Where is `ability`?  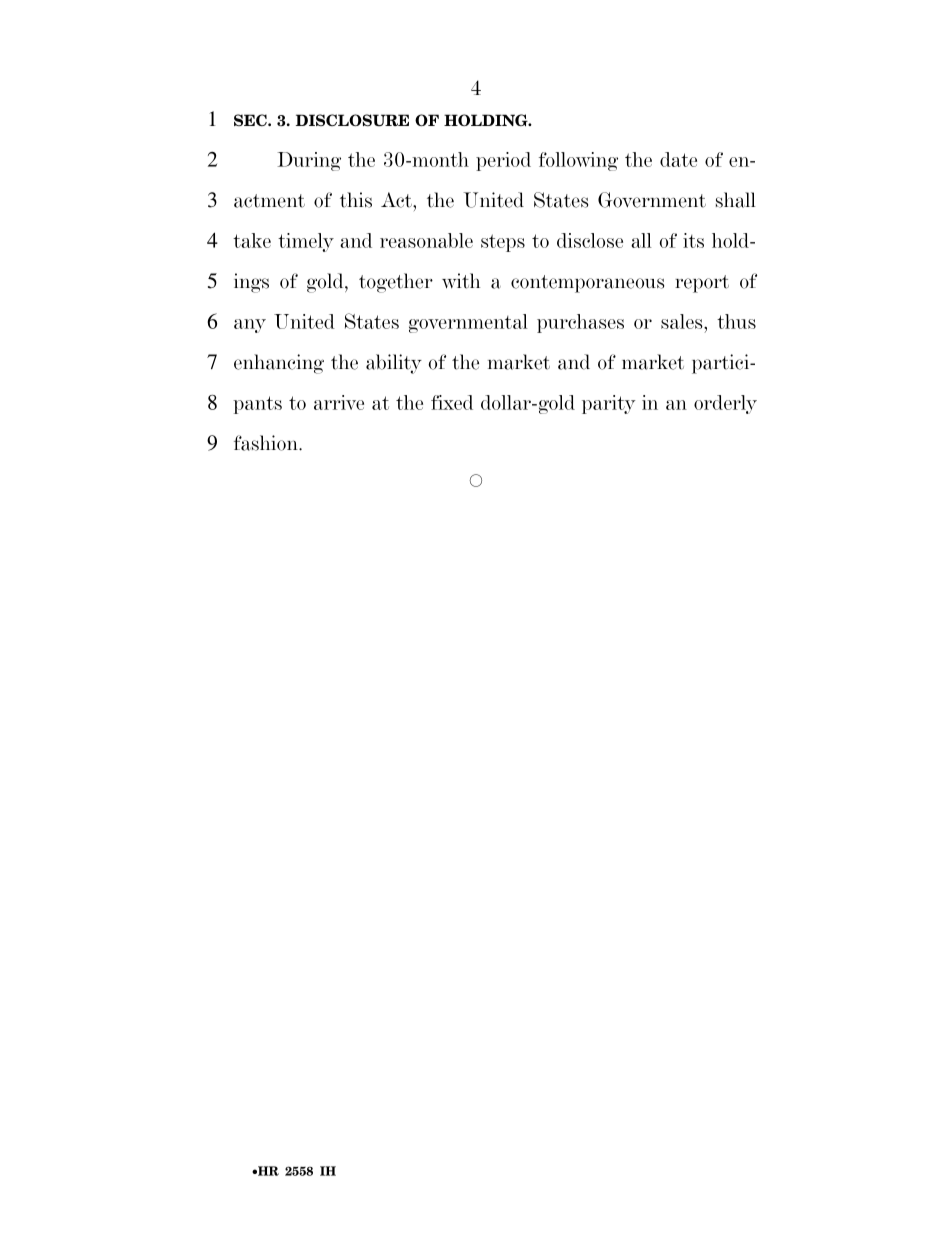
ability is located at coordinates (394, 364).
